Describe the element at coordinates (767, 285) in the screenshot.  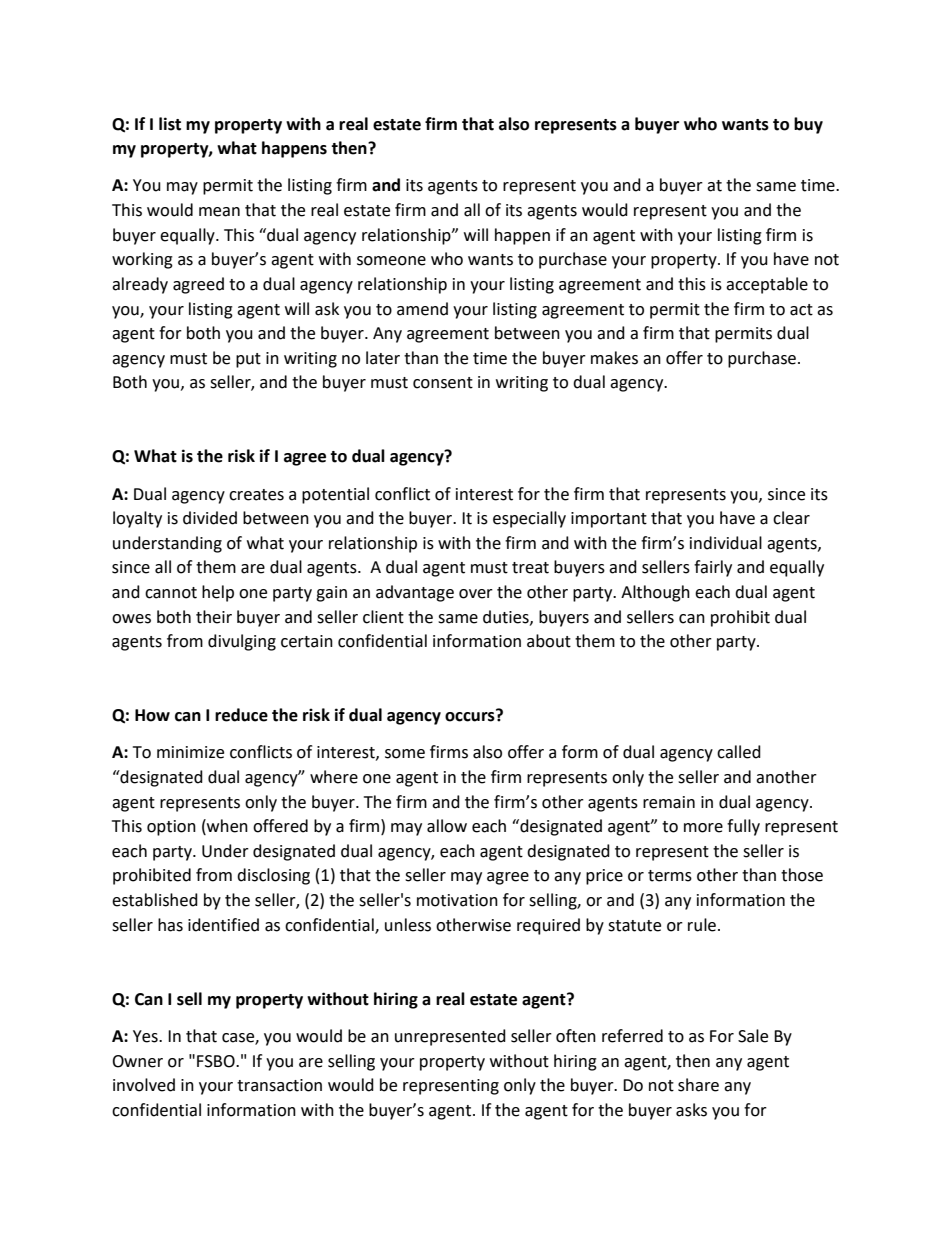
I see `acceptable` at that location.
